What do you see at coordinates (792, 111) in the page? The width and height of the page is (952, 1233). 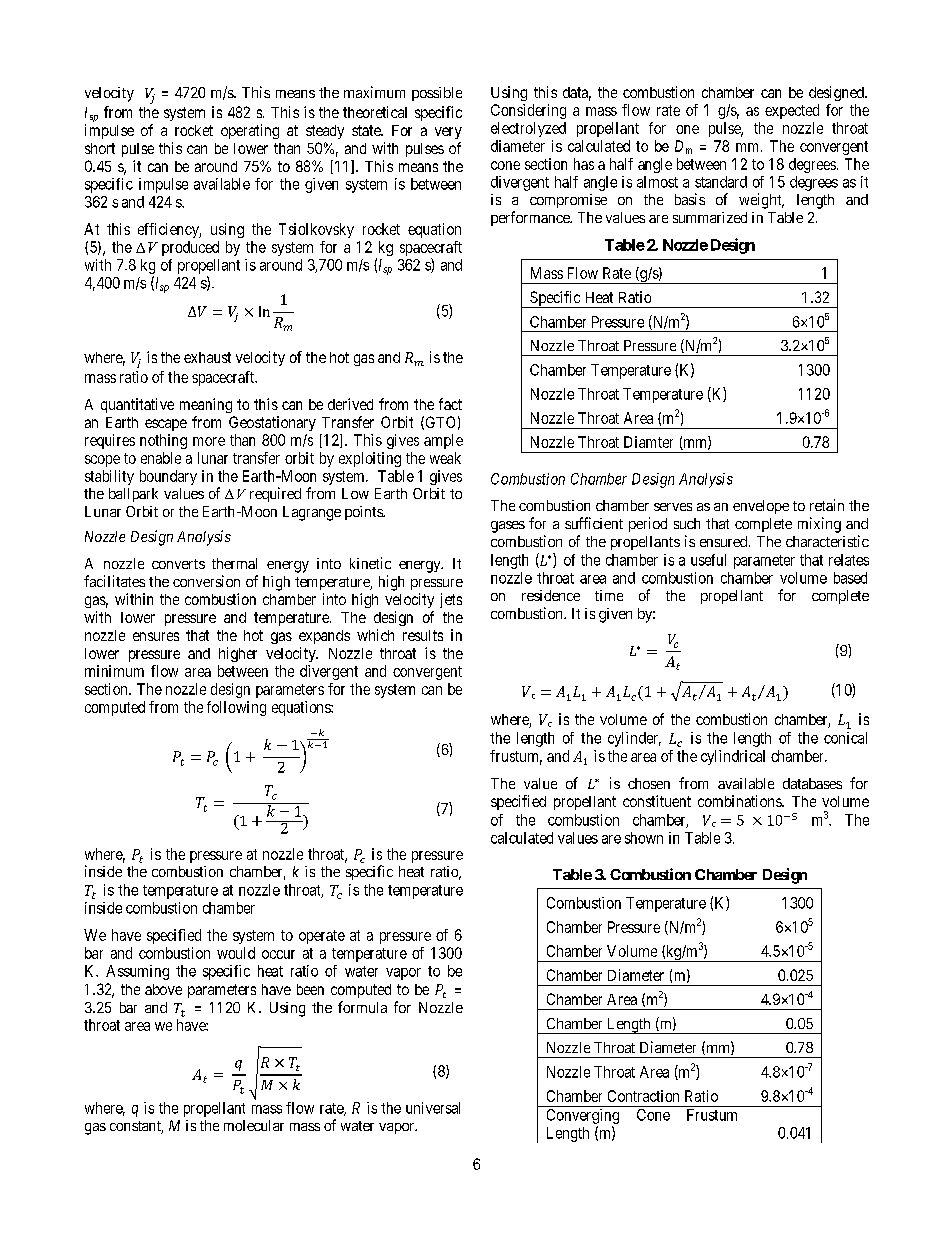 I see `expected` at bounding box center [792, 111].
